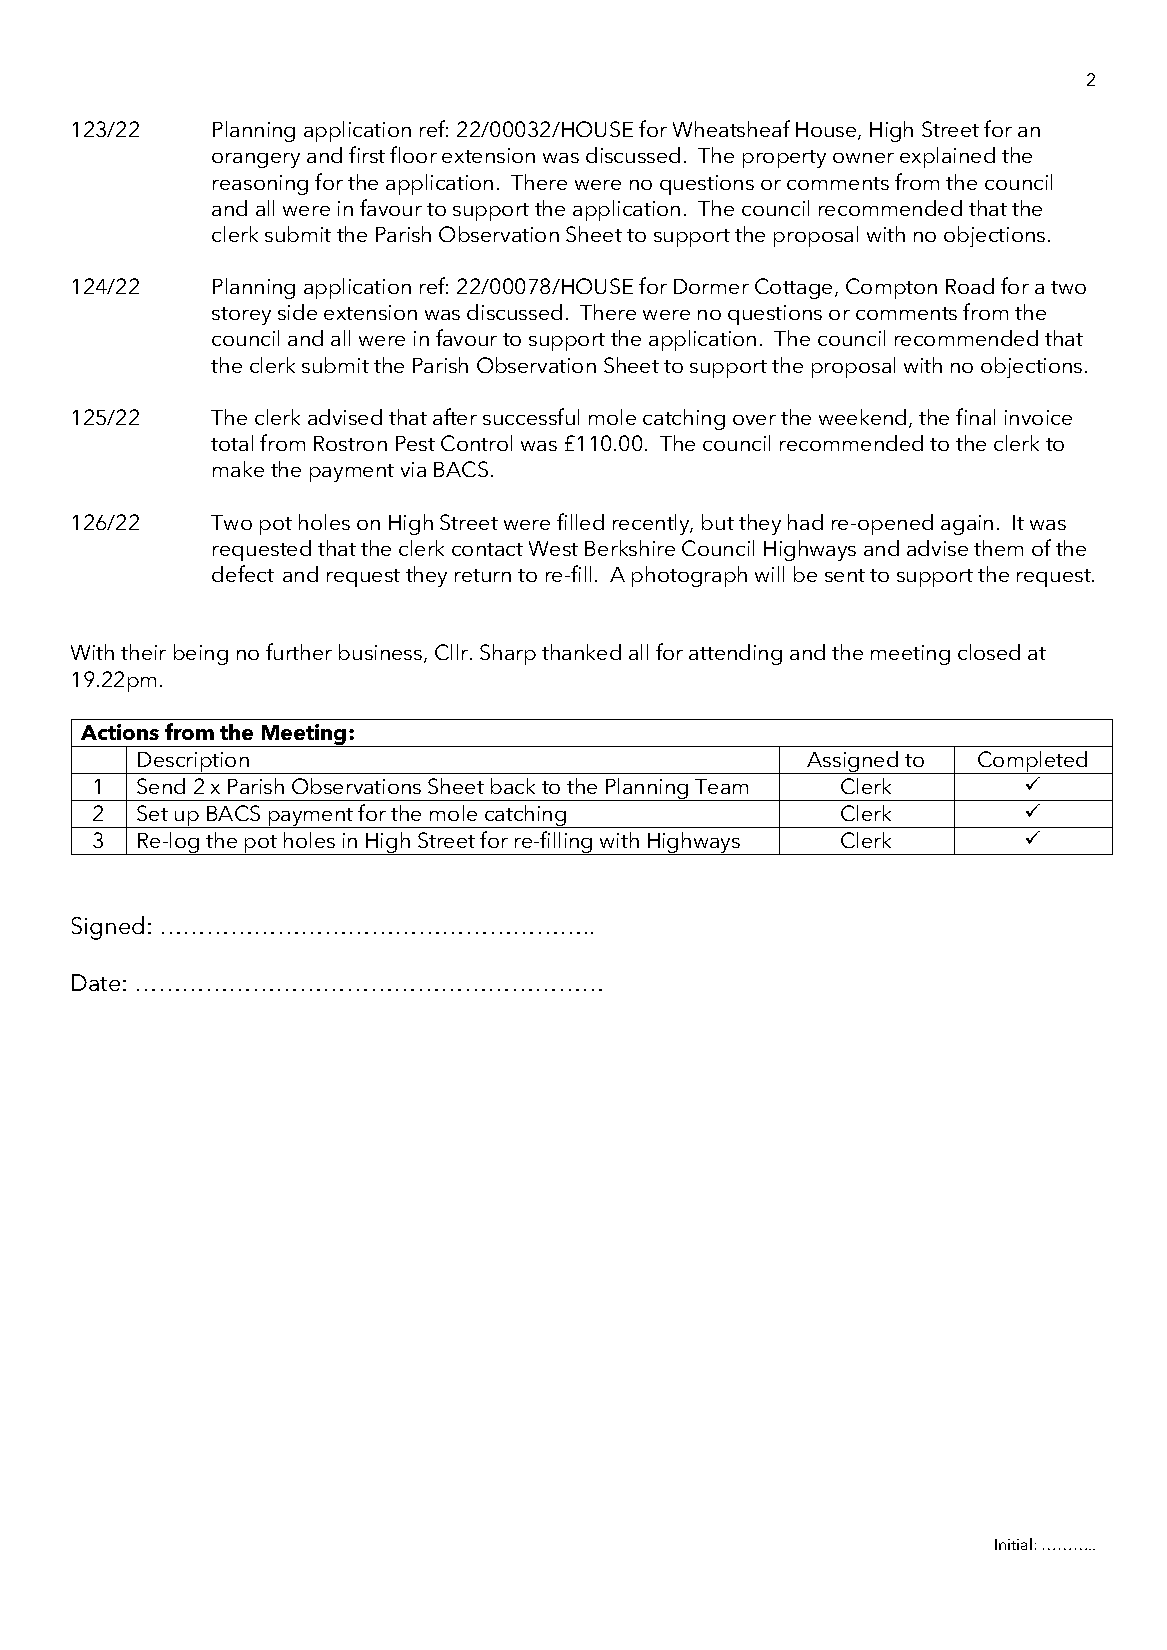 The width and height of the screenshot is (1167, 1650). What do you see at coordinates (1033, 762) in the screenshot?
I see `Completed` at bounding box center [1033, 762].
